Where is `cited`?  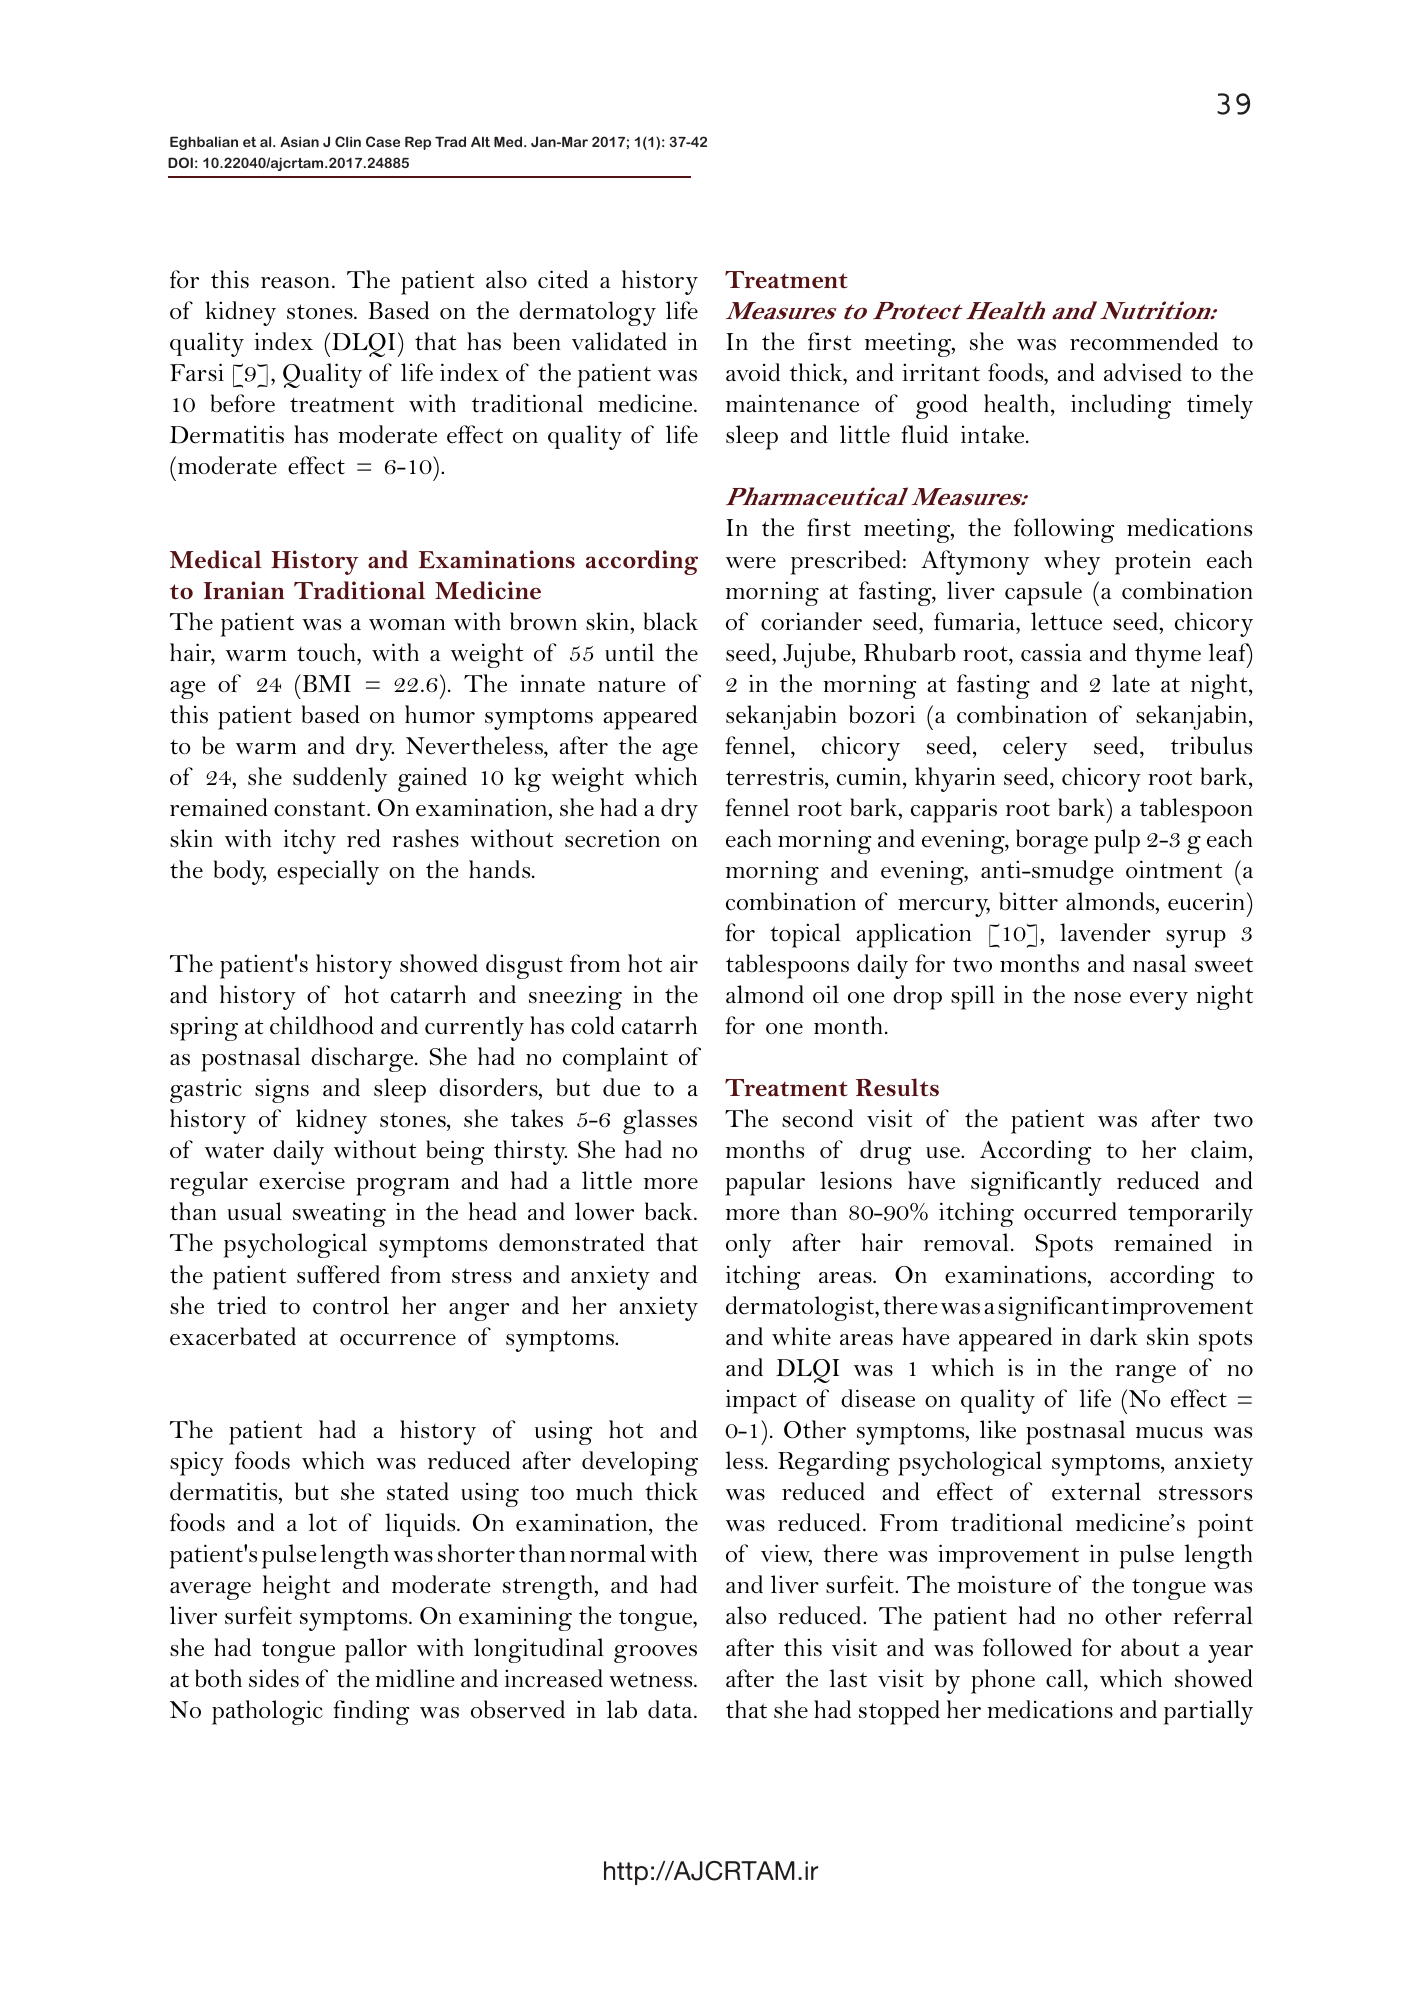 cited is located at coordinates (563, 279).
